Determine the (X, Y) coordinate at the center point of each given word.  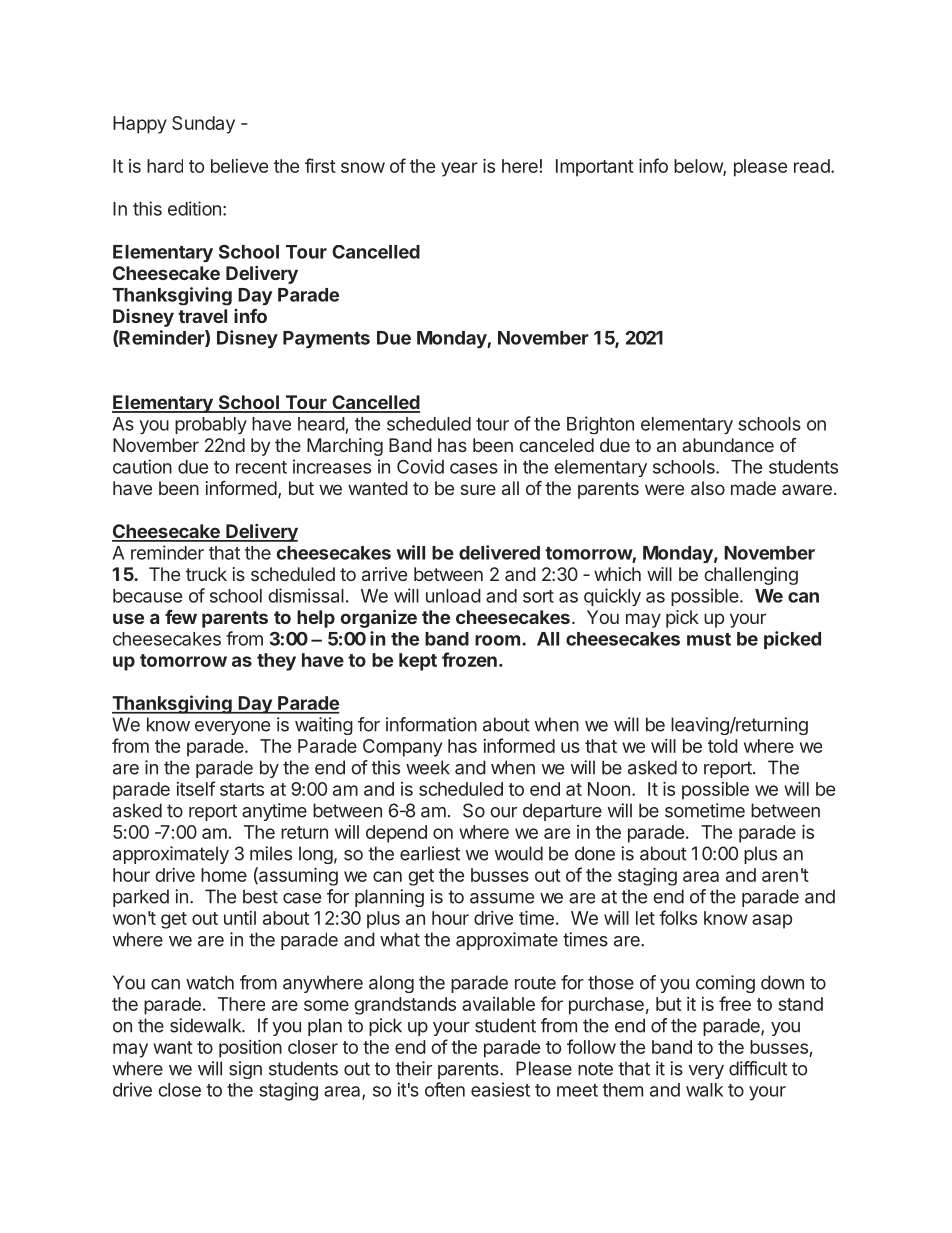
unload (453, 596)
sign (245, 1070)
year (459, 169)
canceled (556, 445)
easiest (500, 1089)
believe (239, 166)
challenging (751, 576)
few (181, 617)
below (699, 167)
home (224, 875)
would (519, 853)
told (723, 746)
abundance (728, 445)
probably (211, 425)
